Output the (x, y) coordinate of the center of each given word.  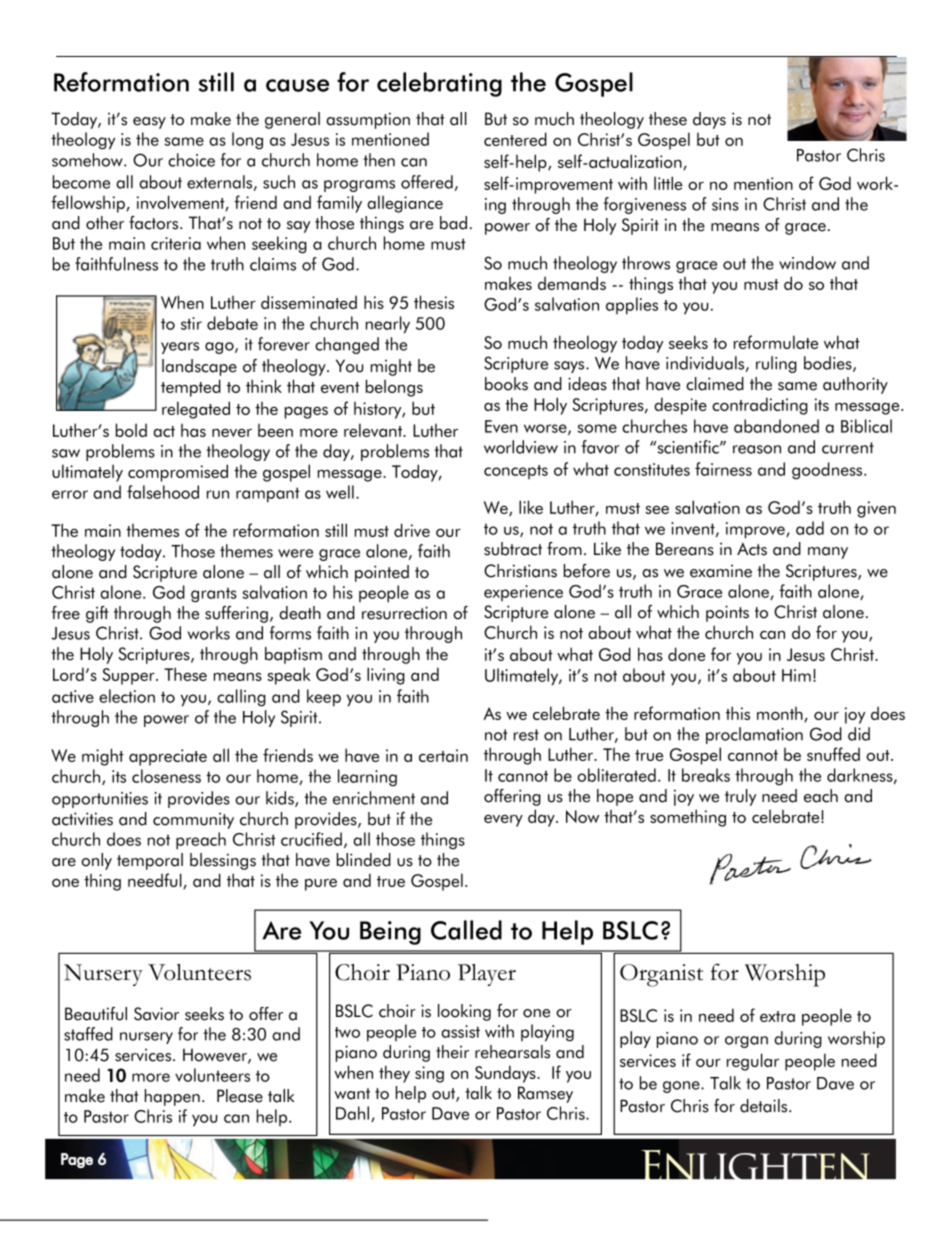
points (727, 613)
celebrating (439, 84)
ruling (776, 364)
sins (725, 204)
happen (172, 1097)
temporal (150, 861)
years (180, 348)
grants (214, 595)
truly (740, 797)
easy (149, 123)
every (503, 821)
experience (523, 593)
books (506, 384)
